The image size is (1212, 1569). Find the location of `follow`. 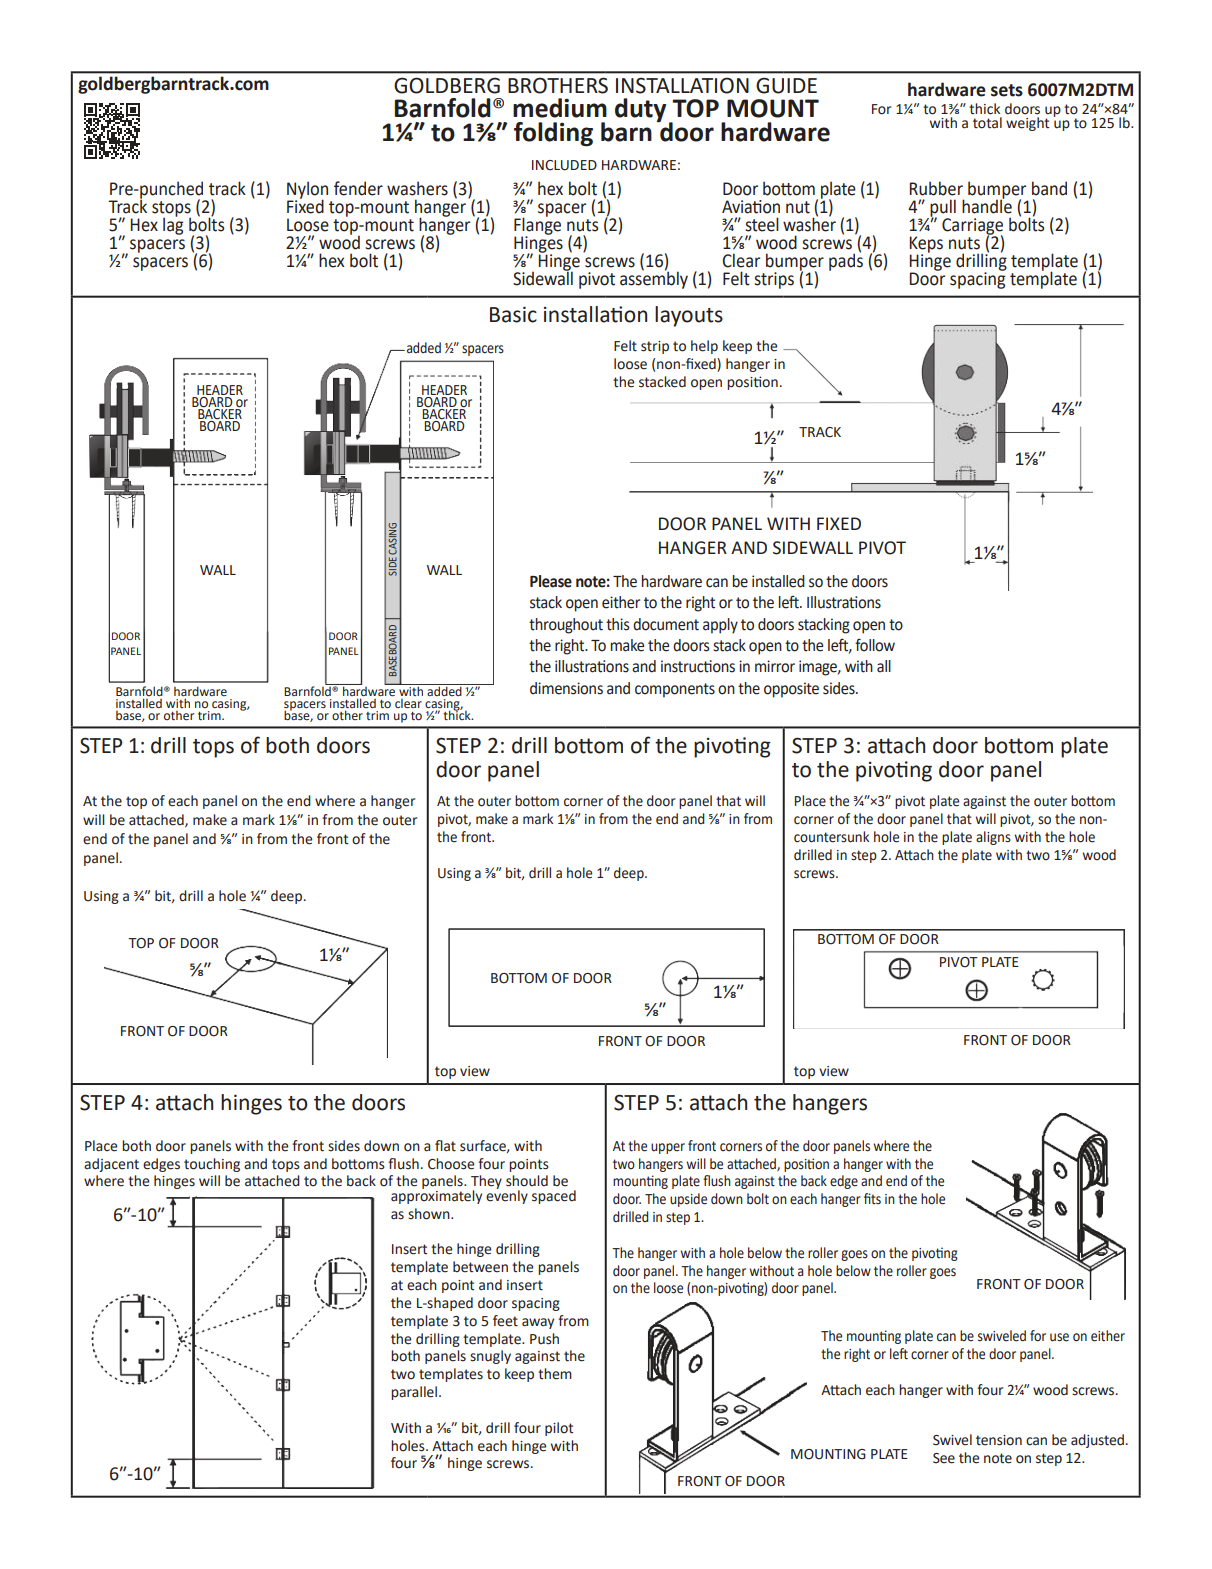

follow is located at coordinates (875, 645).
